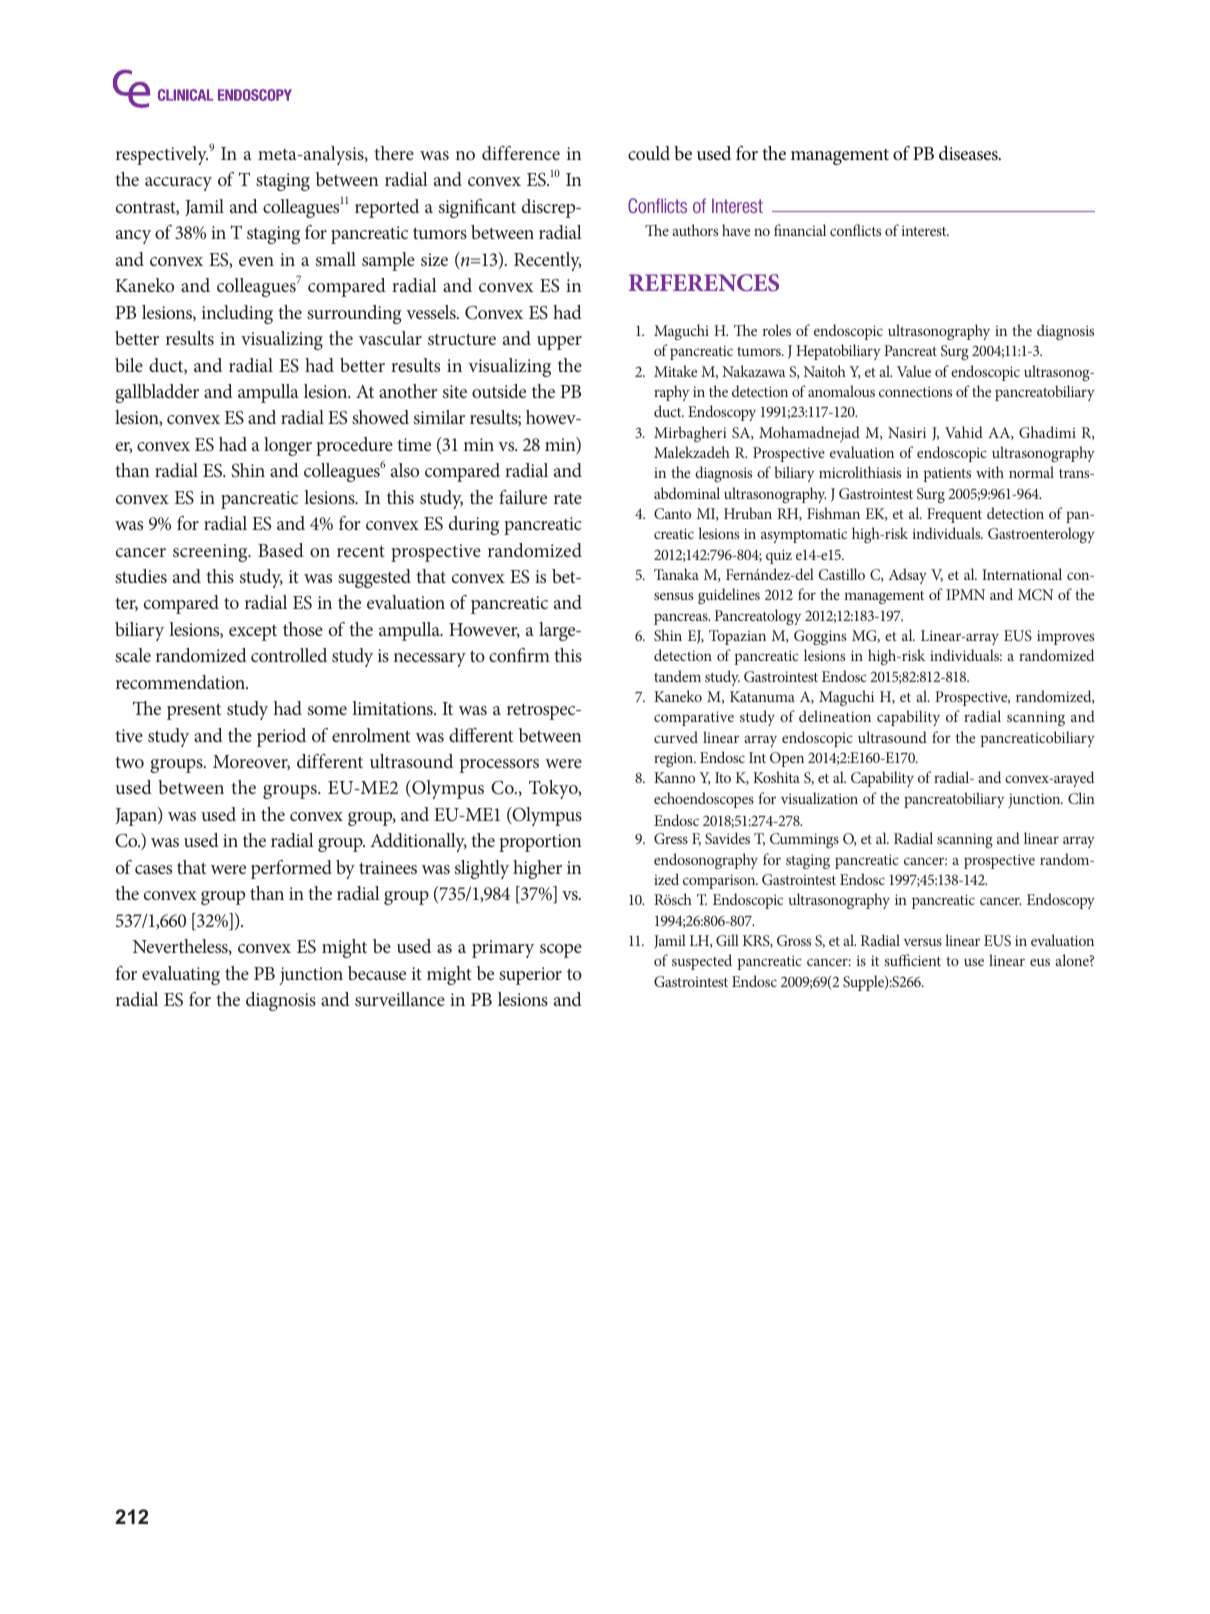  What do you see at coordinates (181, 975) in the document?
I see `evaluating` at bounding box center [181, 975].
